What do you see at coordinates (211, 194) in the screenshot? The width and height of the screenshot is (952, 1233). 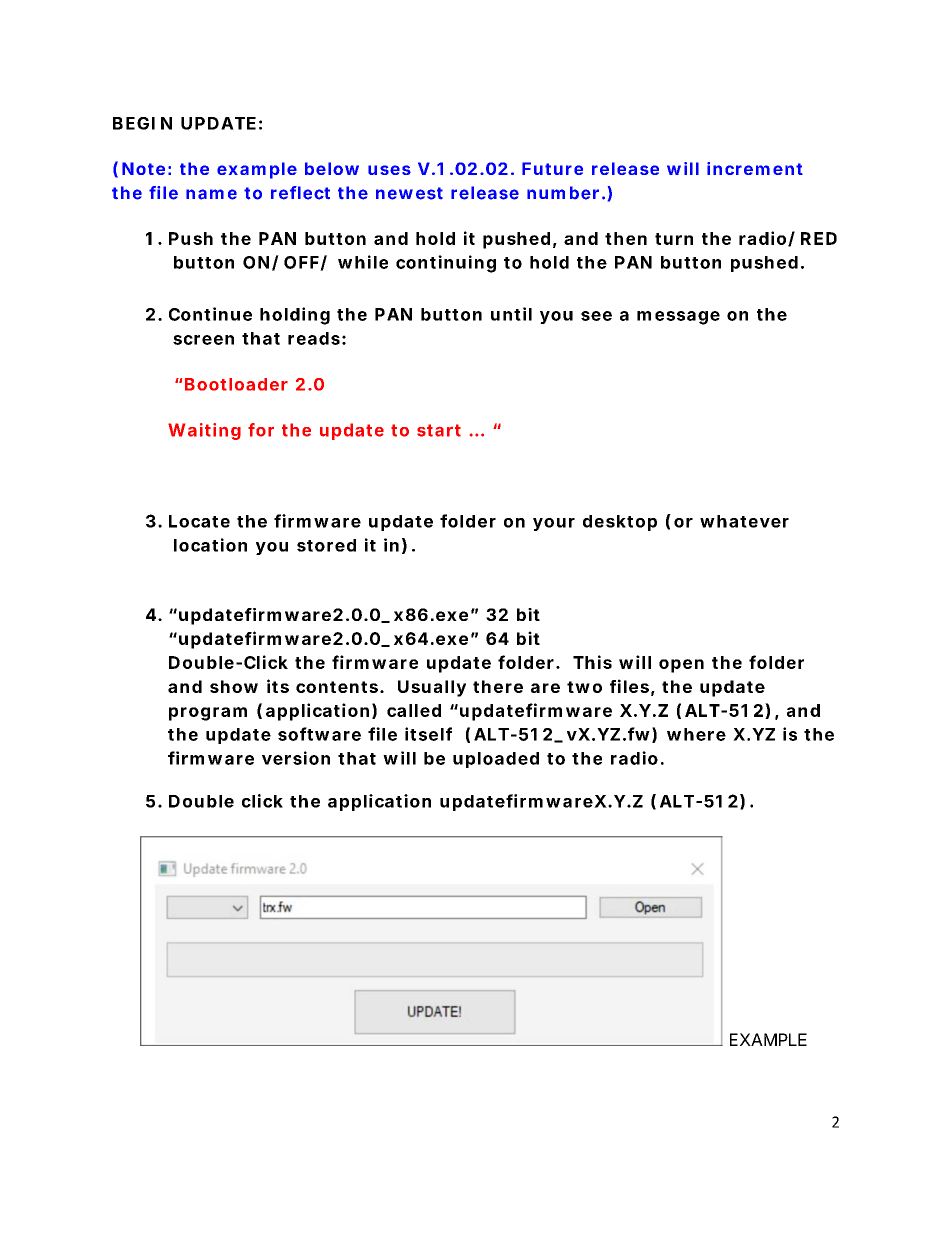 I see `name` at bounding box center [211, 194].
